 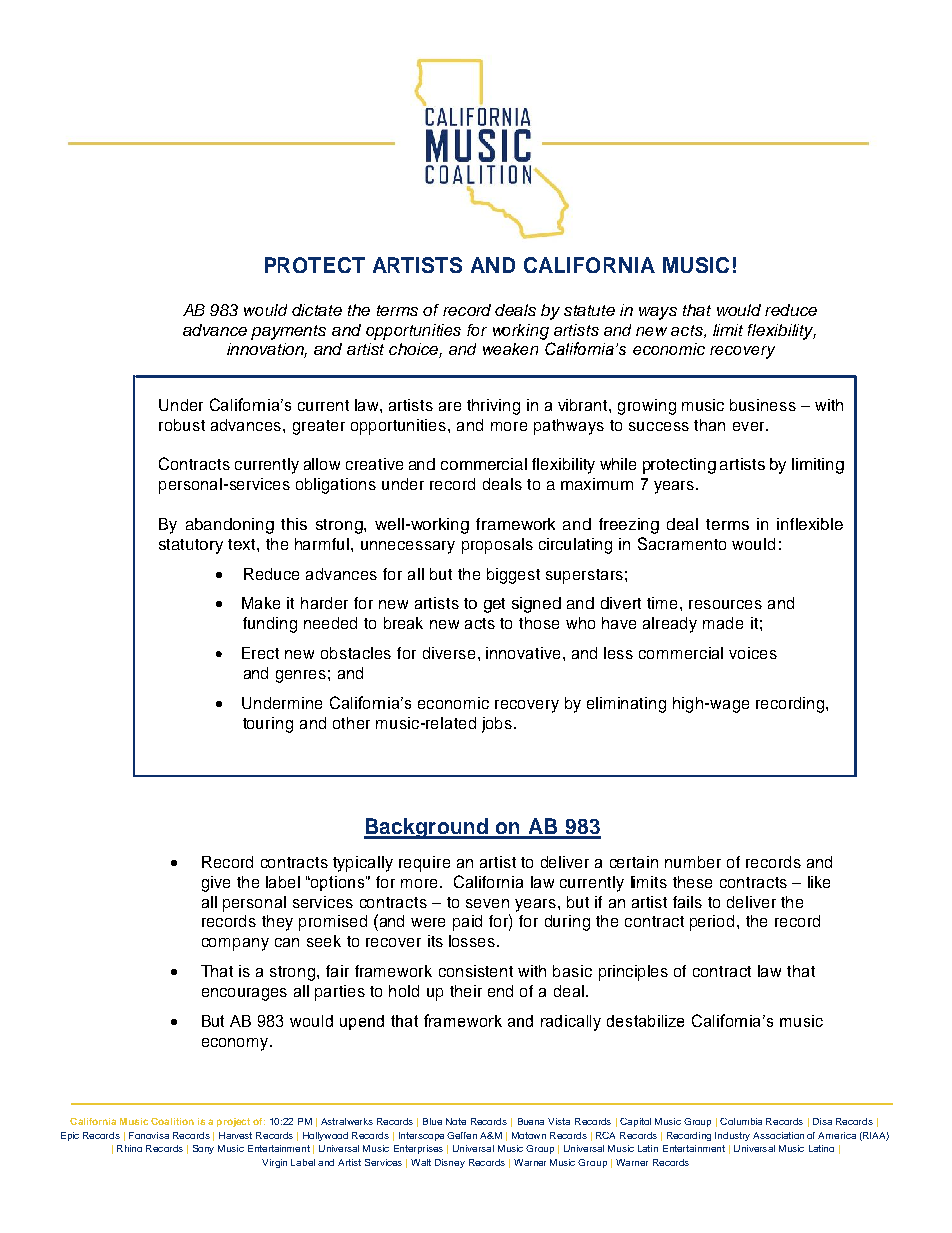 I want to click on jobs, so click(x=498, y=725).
